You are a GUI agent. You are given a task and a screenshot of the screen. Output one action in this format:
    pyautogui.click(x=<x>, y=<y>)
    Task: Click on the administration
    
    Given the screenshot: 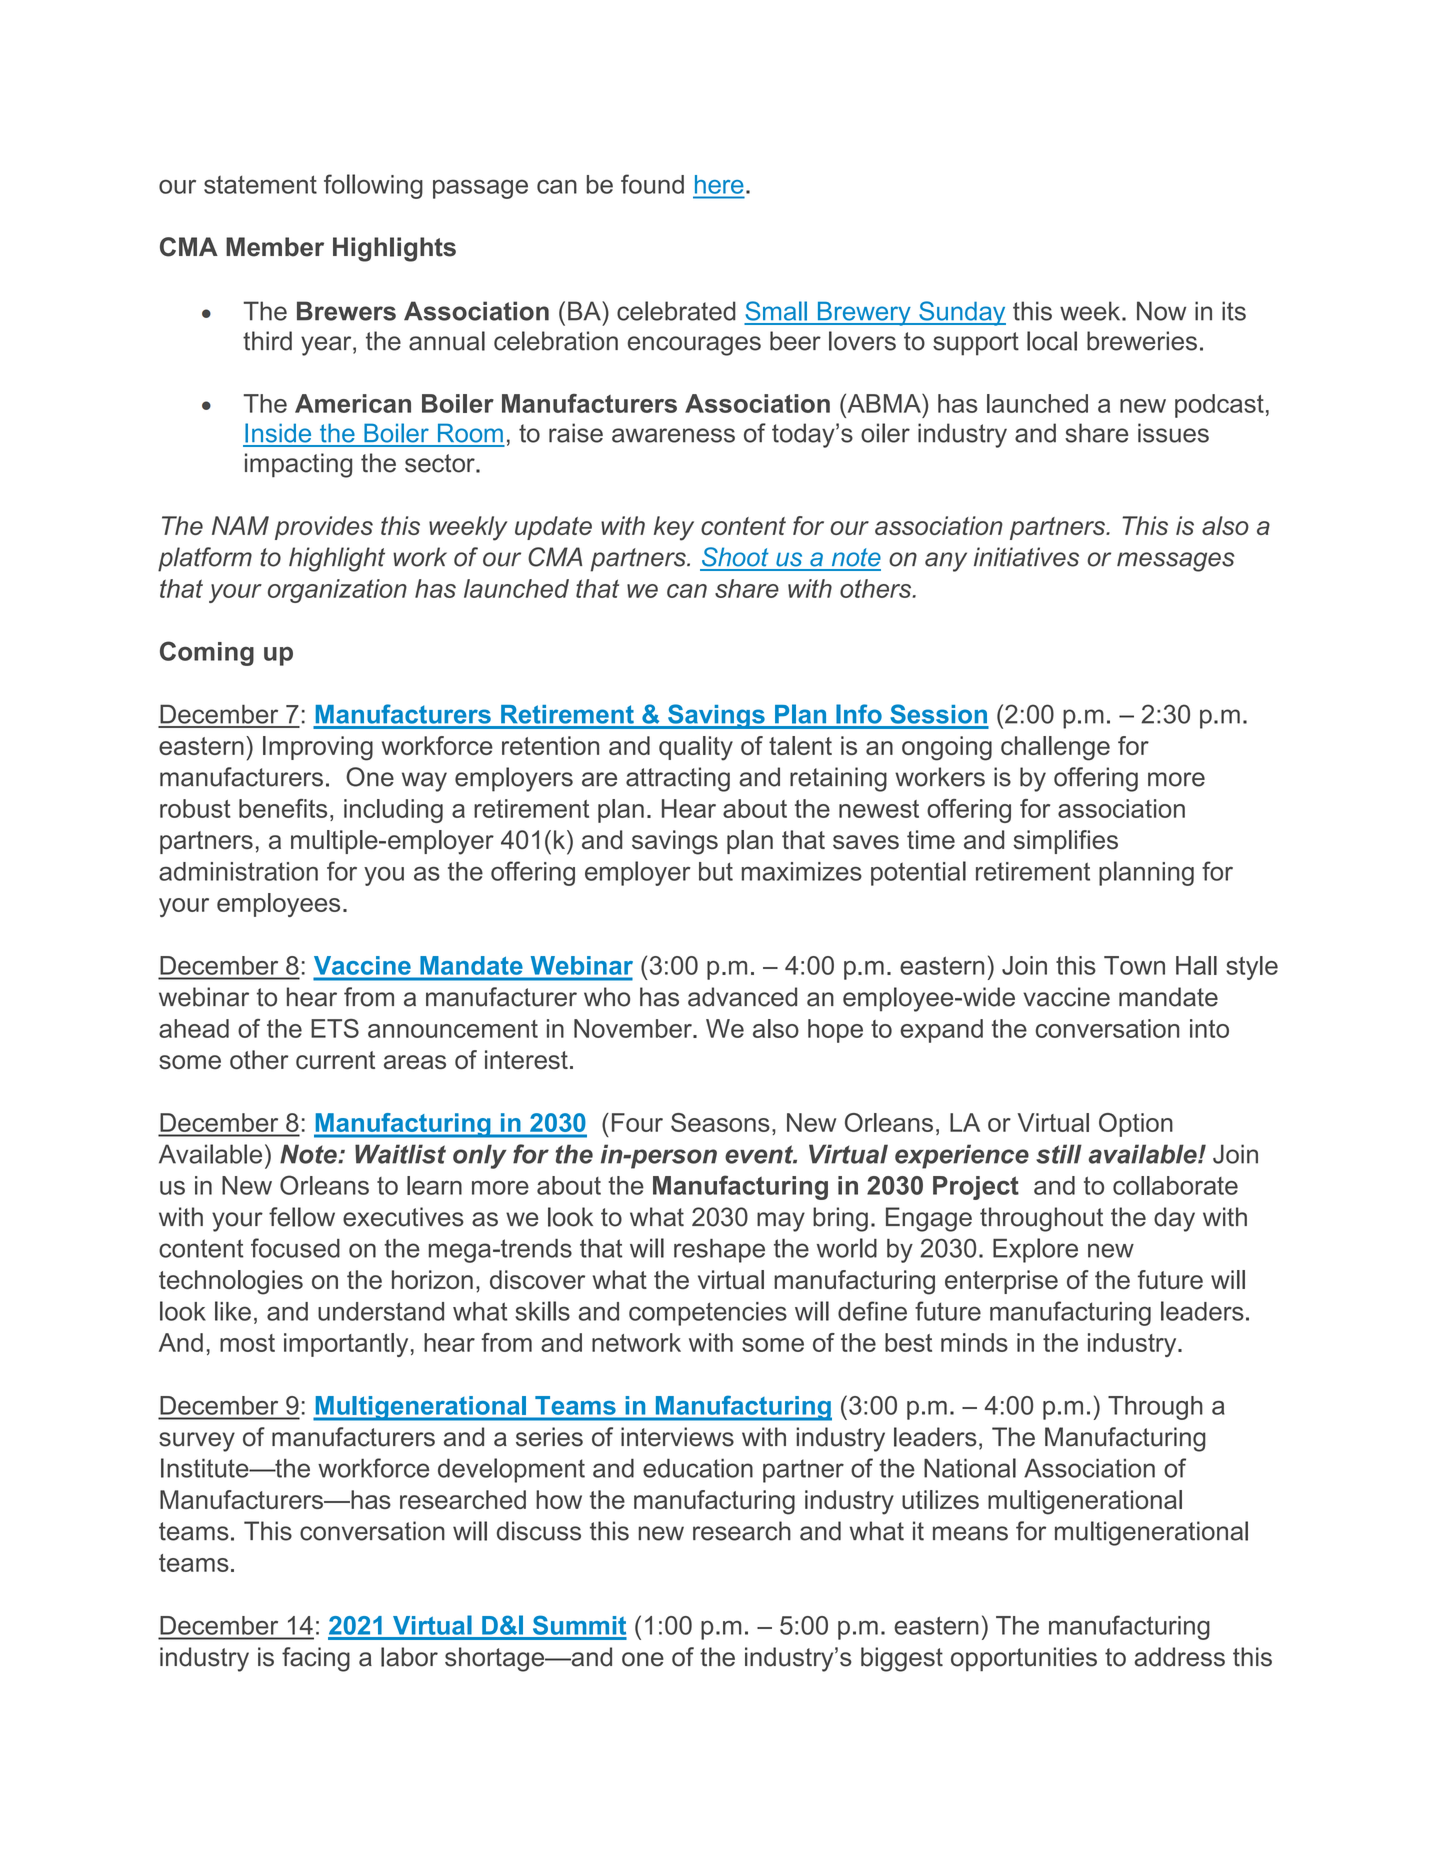 What is the action you would take?
    pyautogui.click(x=238, y=871)
